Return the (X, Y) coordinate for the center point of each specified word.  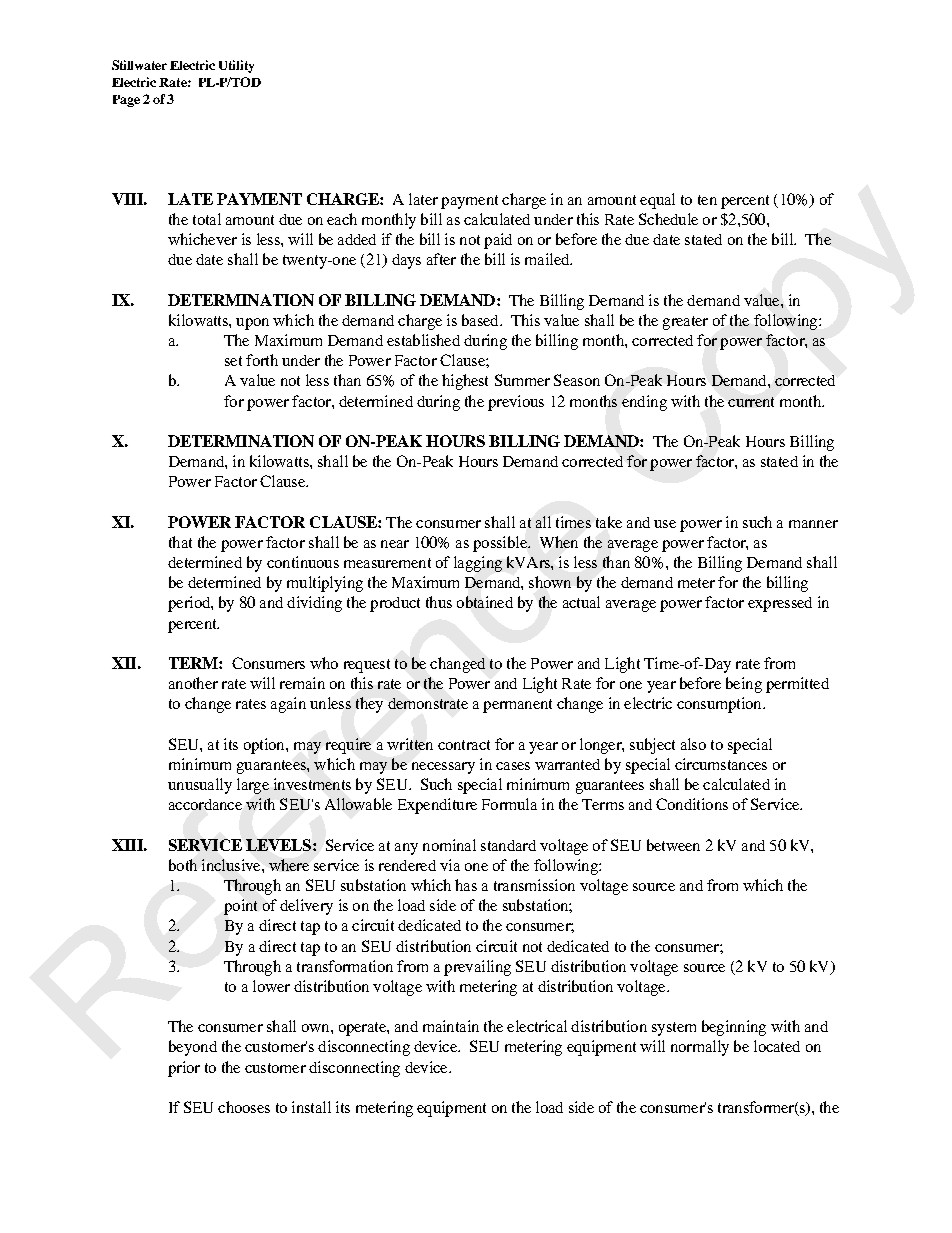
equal (657, 201)
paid (498, 241)
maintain (451, 1026)
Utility (236, 66)
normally (700, 1048)
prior (184, 1069)
